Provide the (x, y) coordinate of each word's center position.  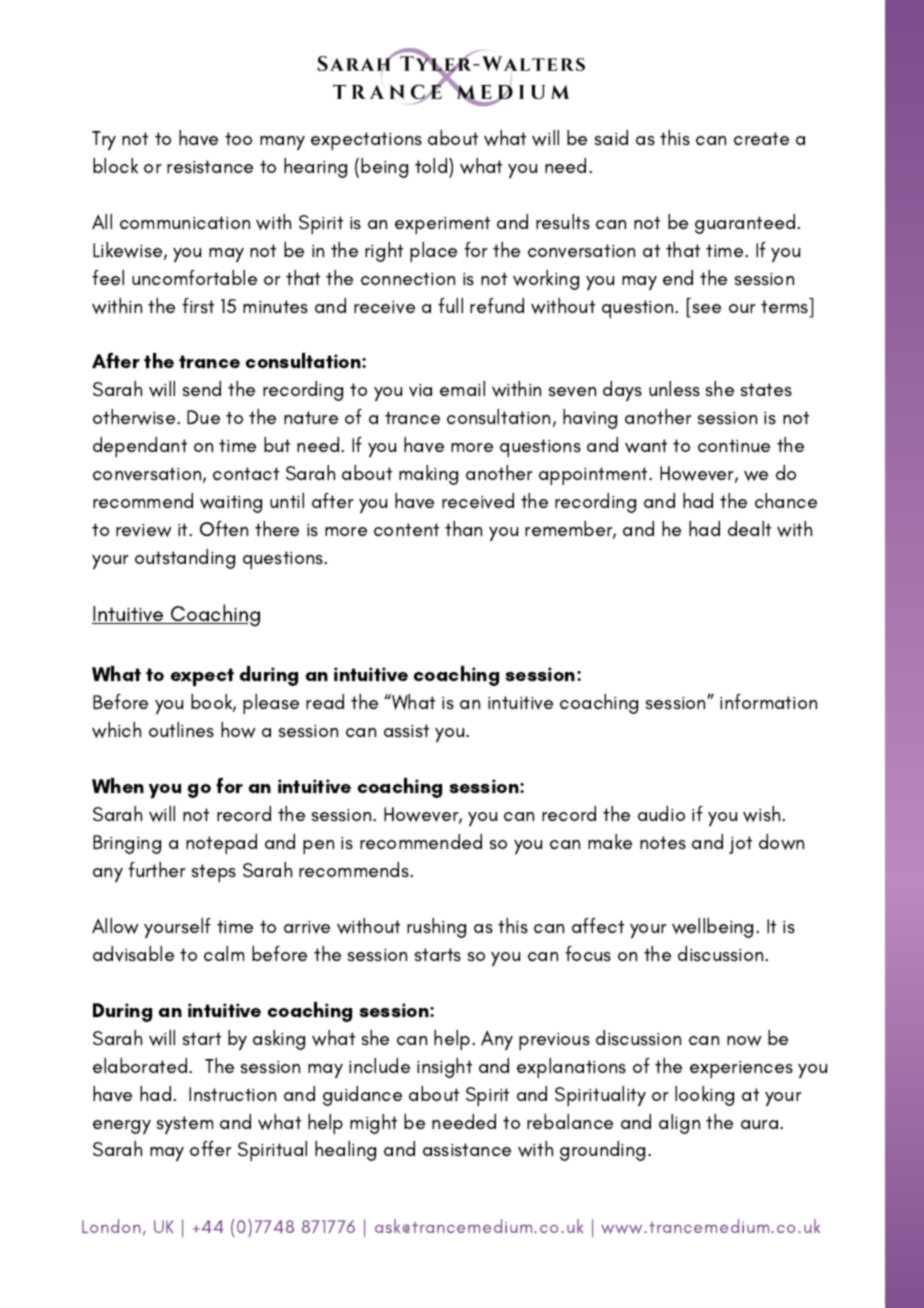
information (768, 701)
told (432, 165)
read (325, 701)
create (761, 138)
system (185, 1125)
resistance (210, 166)
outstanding (185, 559)
